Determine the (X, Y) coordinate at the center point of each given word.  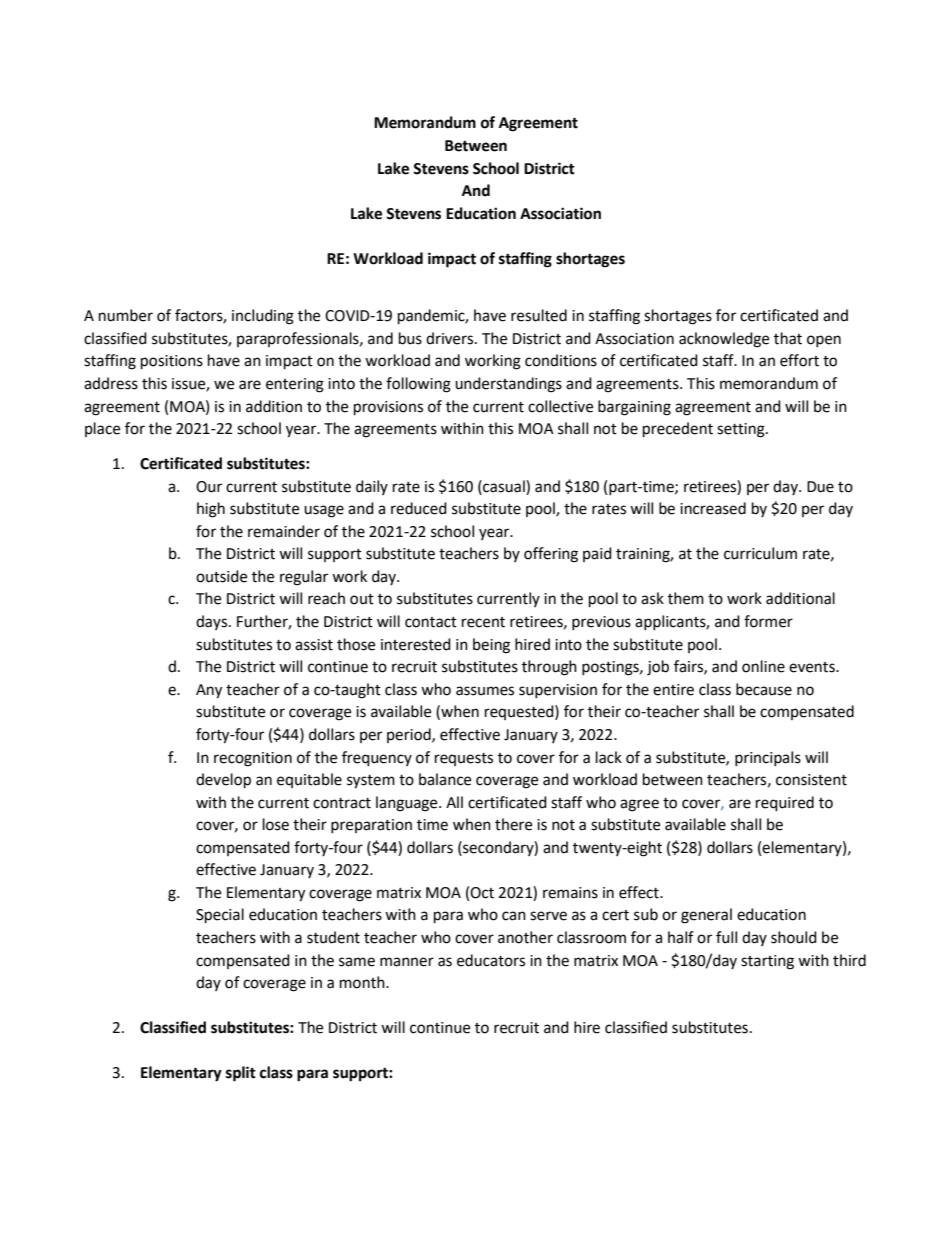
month (363, 982)
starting (767, 962)
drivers (451, 338)
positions (172, 362)
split (241, 1074)
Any (209, 691)
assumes (485, 691)
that (788, 338)
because (764, 689)
